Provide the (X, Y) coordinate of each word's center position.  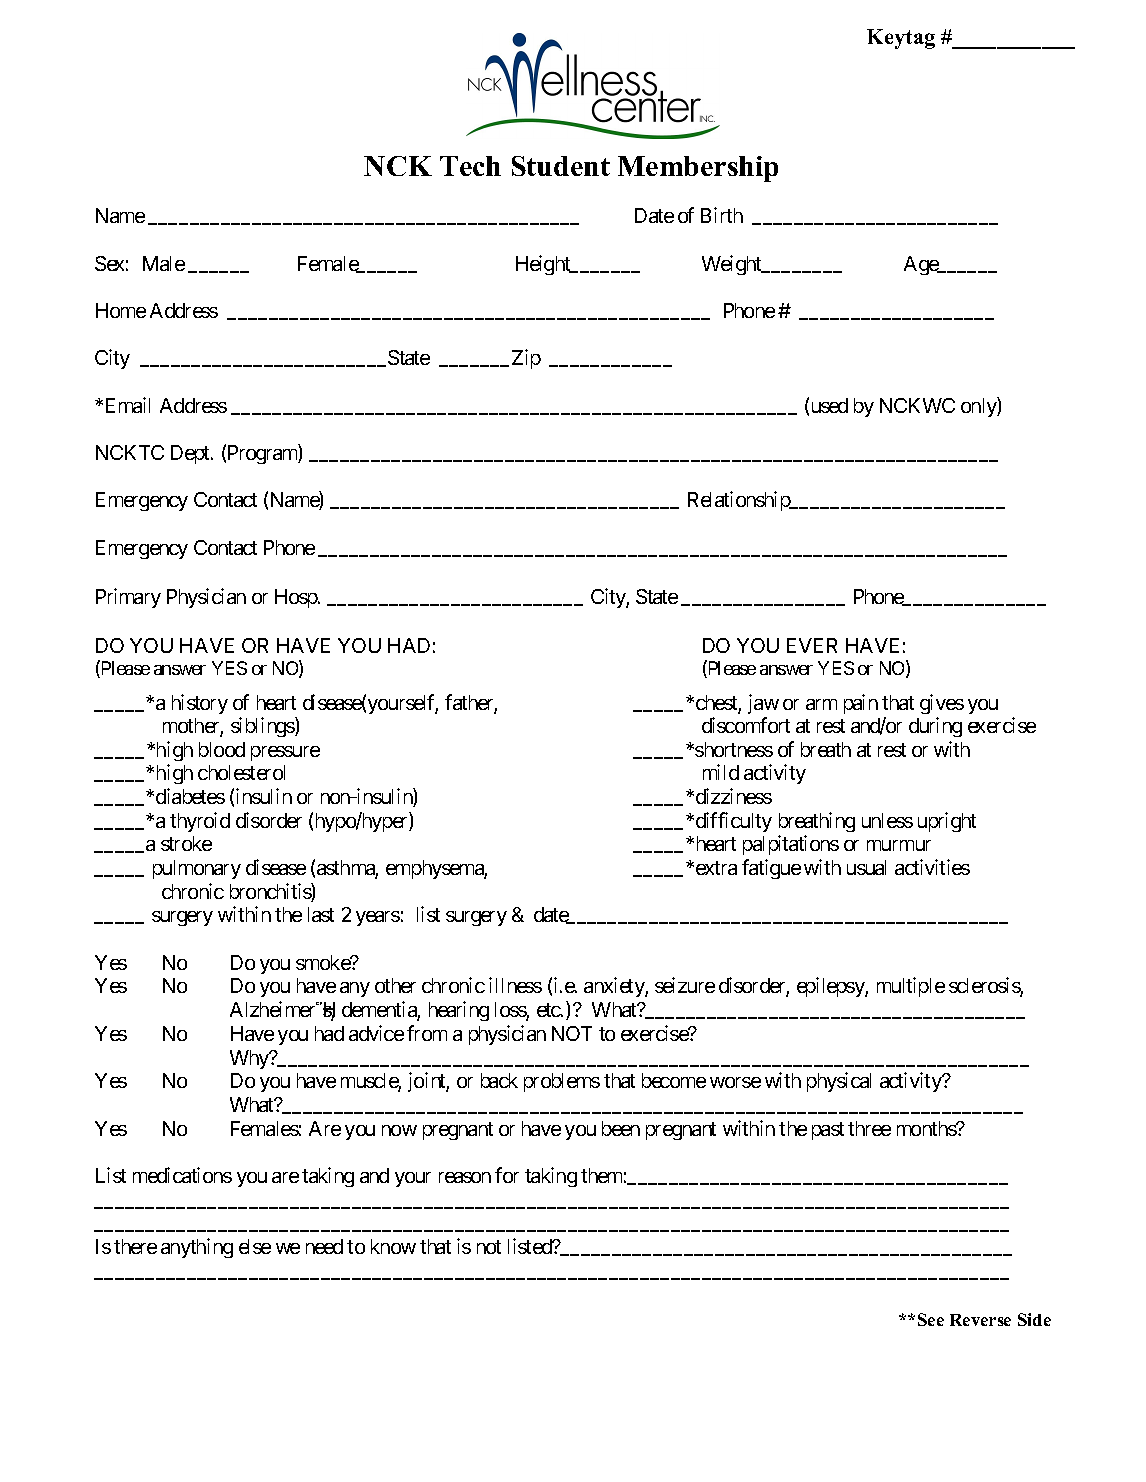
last (321, 914)
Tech (470, 166)
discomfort (746, 725)
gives (942, 704)
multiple (911, 987)
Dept (191, 454)
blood (222, 749)
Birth (722, 215)
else (255, 1246)
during (935, 727)
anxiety (615, 987)
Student (561, 166)
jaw (763, 704)
